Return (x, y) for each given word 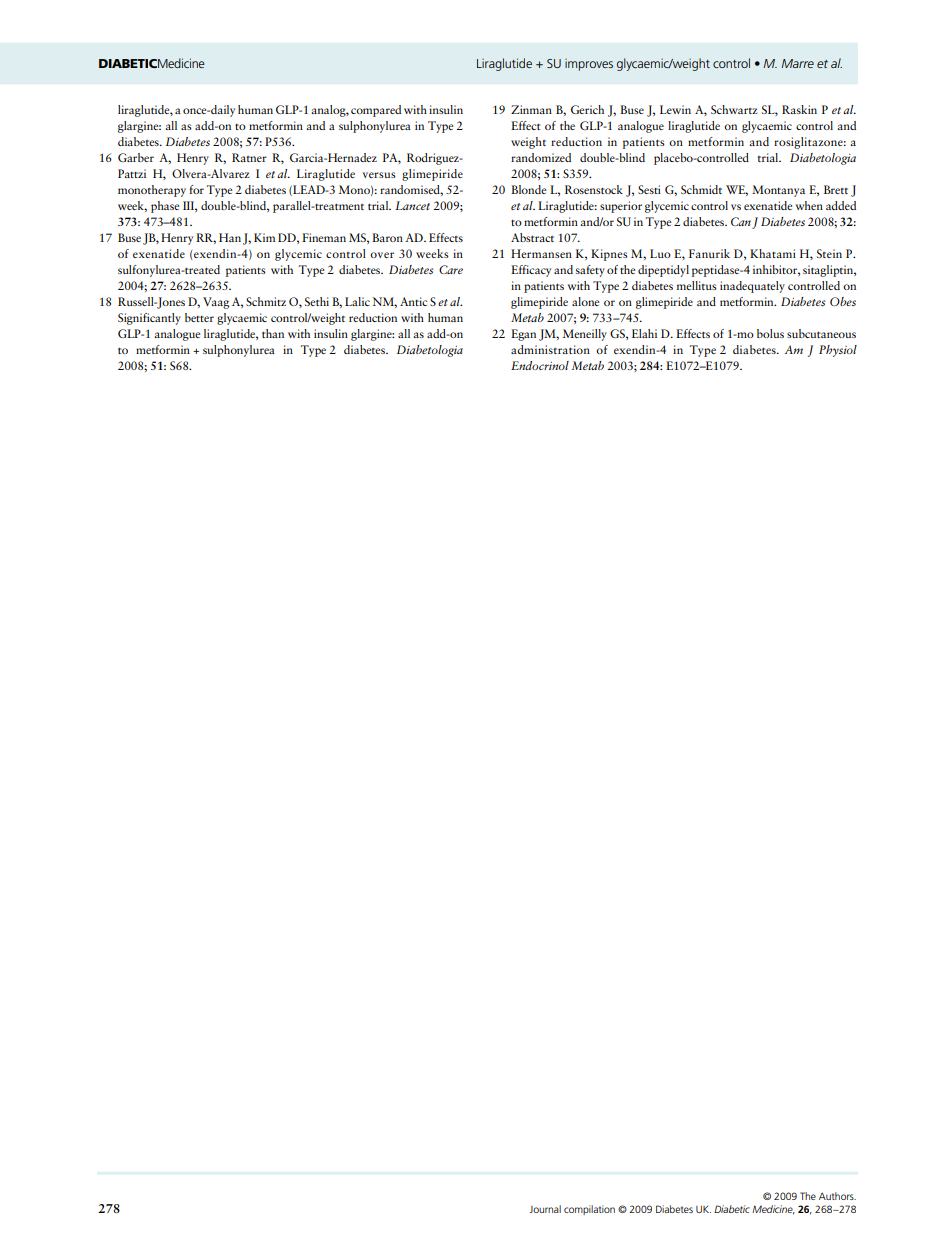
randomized (541, 157)
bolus (770, 333)
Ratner (249, 157)
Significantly (149, 319)
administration (550, 349)
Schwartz (734, 109)
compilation (589, 1210)
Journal (545, 1209)
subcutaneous (821, 333)
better (199, 317)
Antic (414, 301)
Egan (523, 335)
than (273, 333)
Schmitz (266, 301)
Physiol (838, 351)
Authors (837, 1196)
